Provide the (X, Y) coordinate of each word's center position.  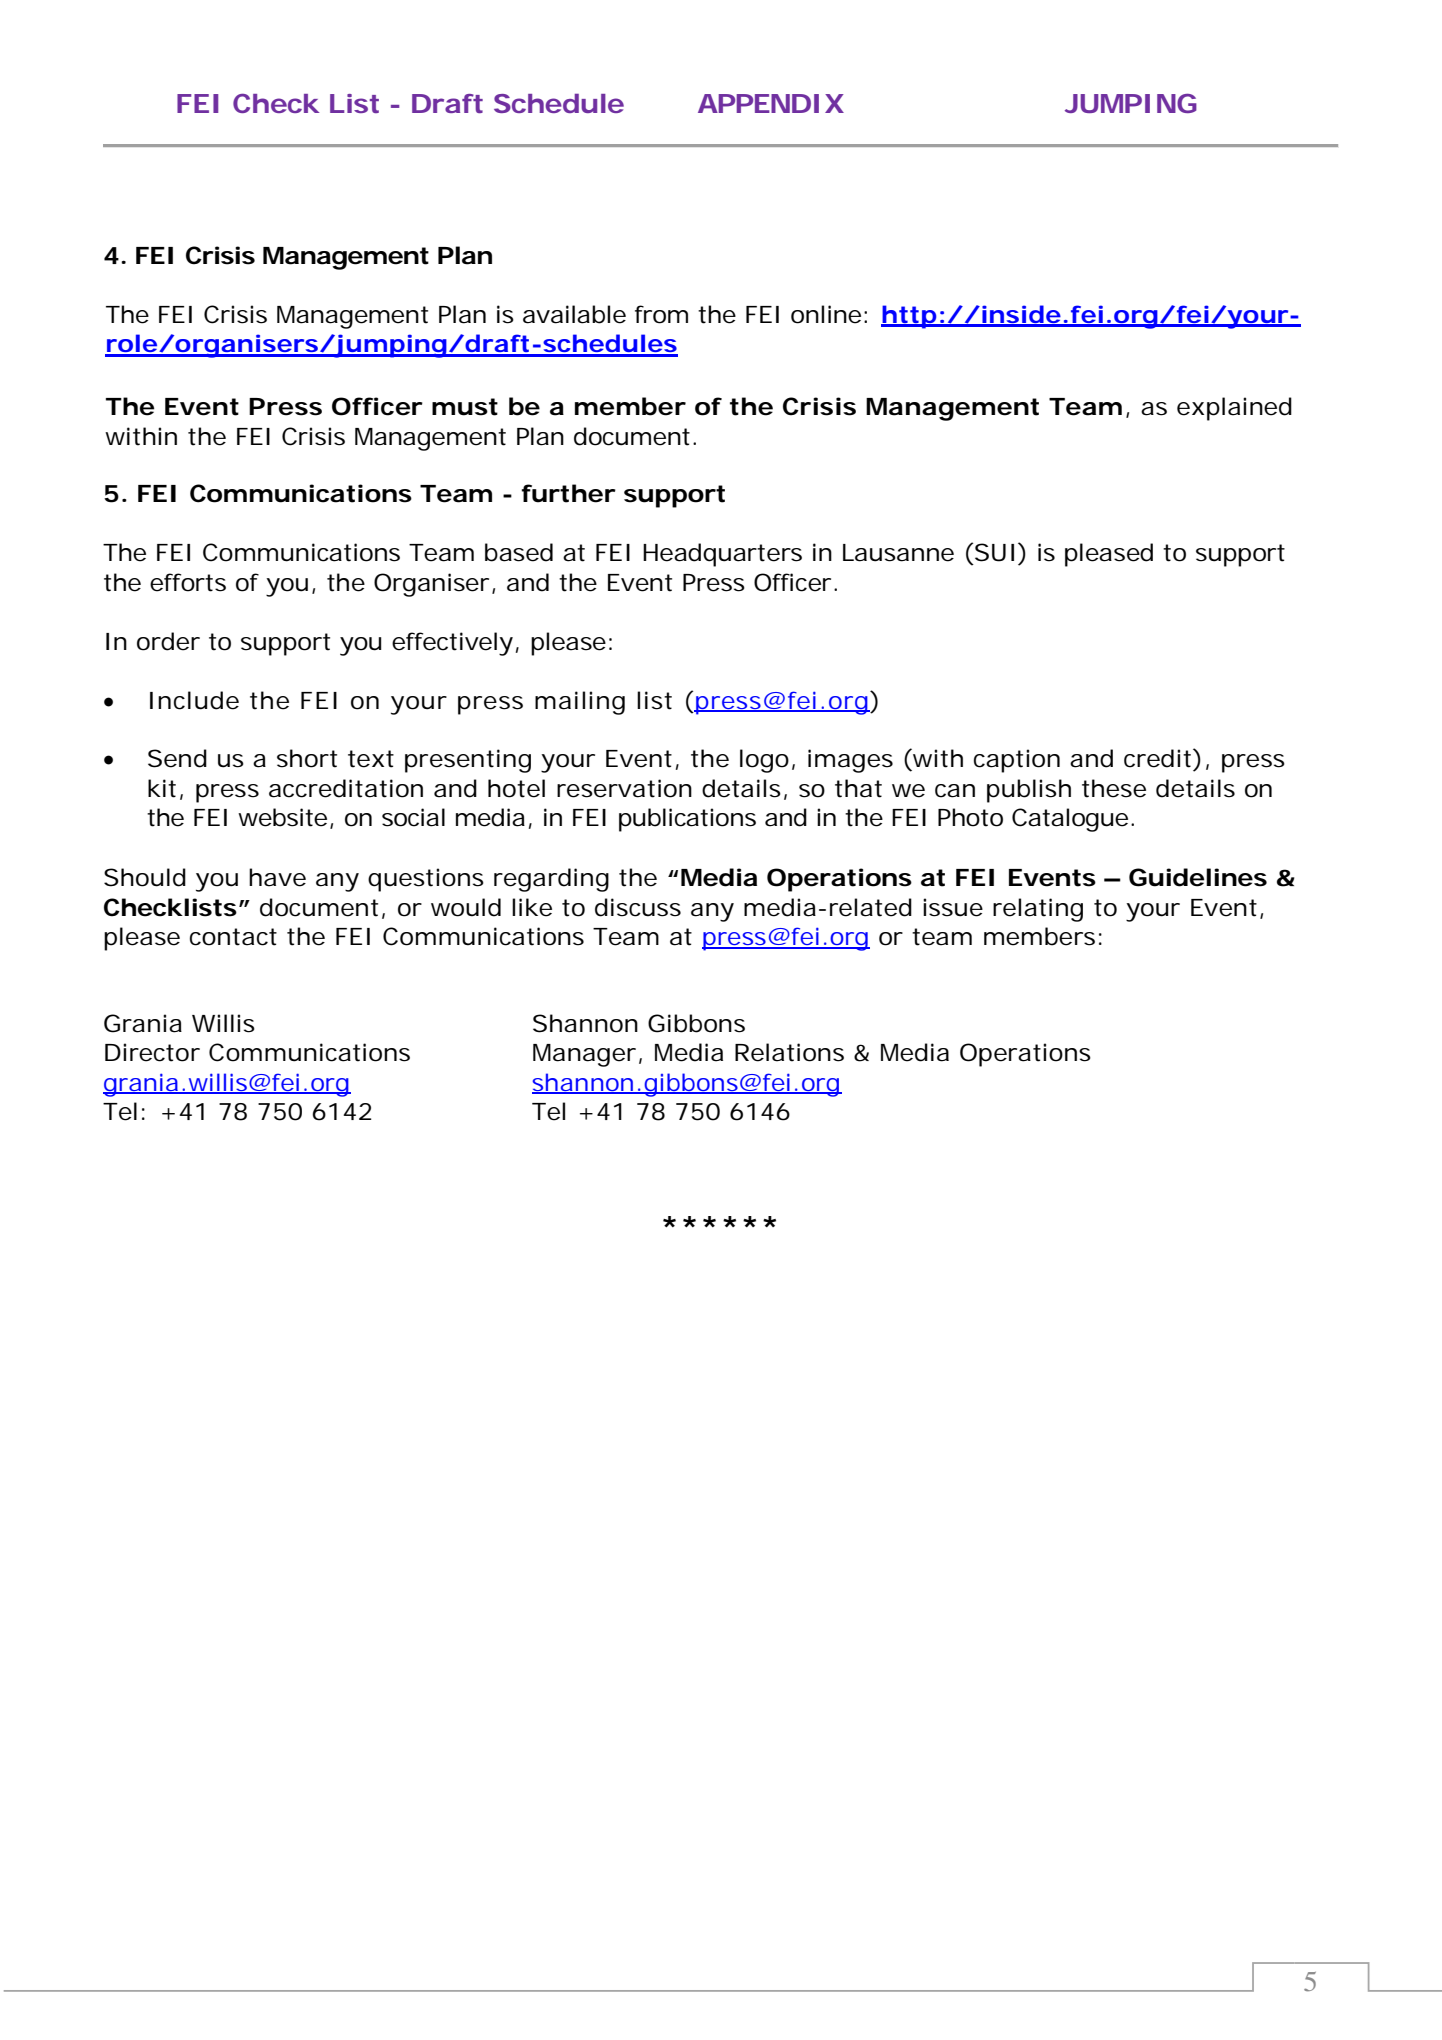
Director (152, 1052)
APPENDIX (771, 103)
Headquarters (722, 555)
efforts (188, 582)
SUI (994, 552)
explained (1234, 409)
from (661, 314)
